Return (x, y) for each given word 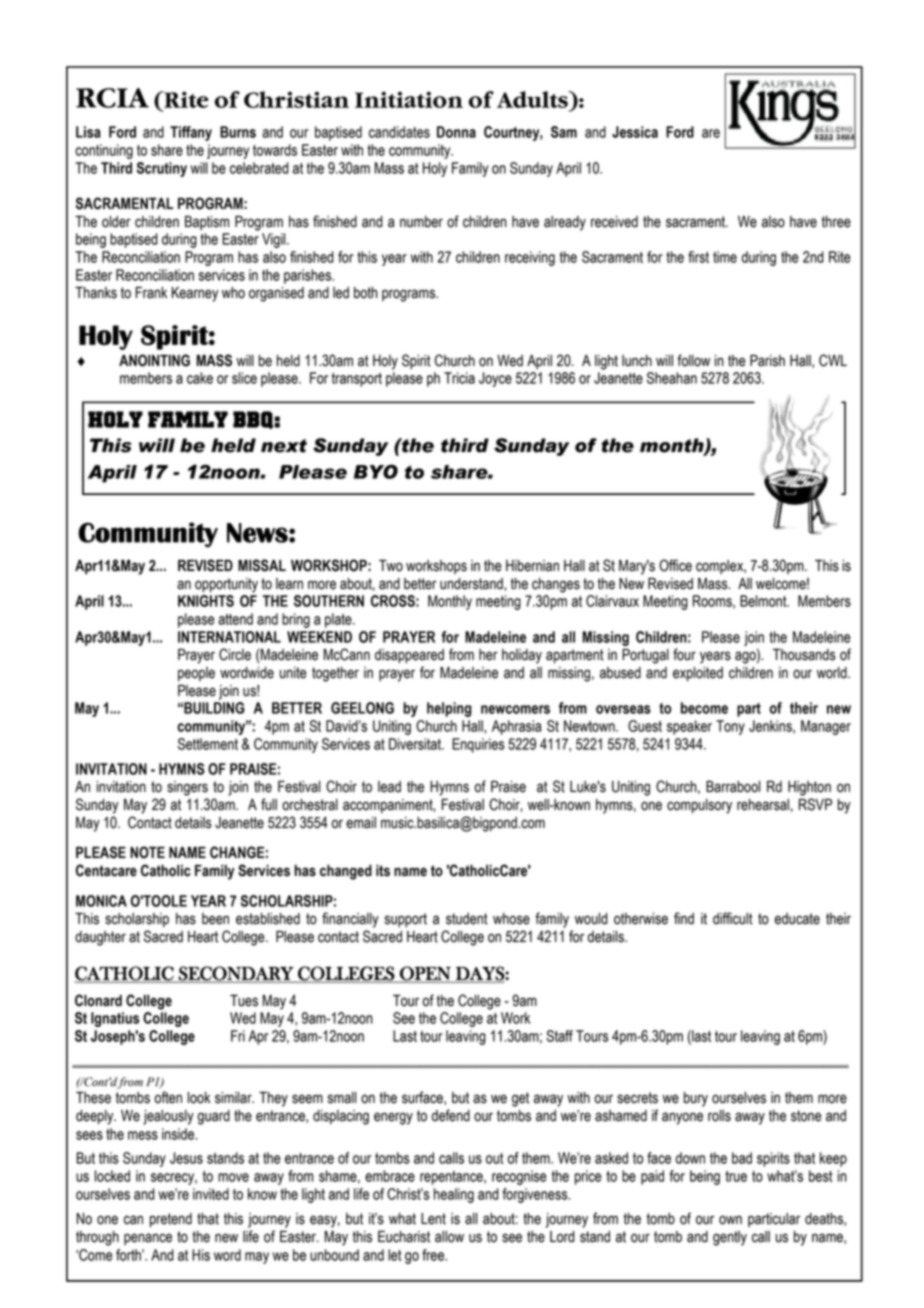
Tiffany (191, 133)
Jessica (635, 132)
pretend (171, 1220)
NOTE (147, 852)
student (467, 919)
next (284, 446)
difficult (733, 918)
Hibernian (532, 566)
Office (675, 565)
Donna (456, 132)
